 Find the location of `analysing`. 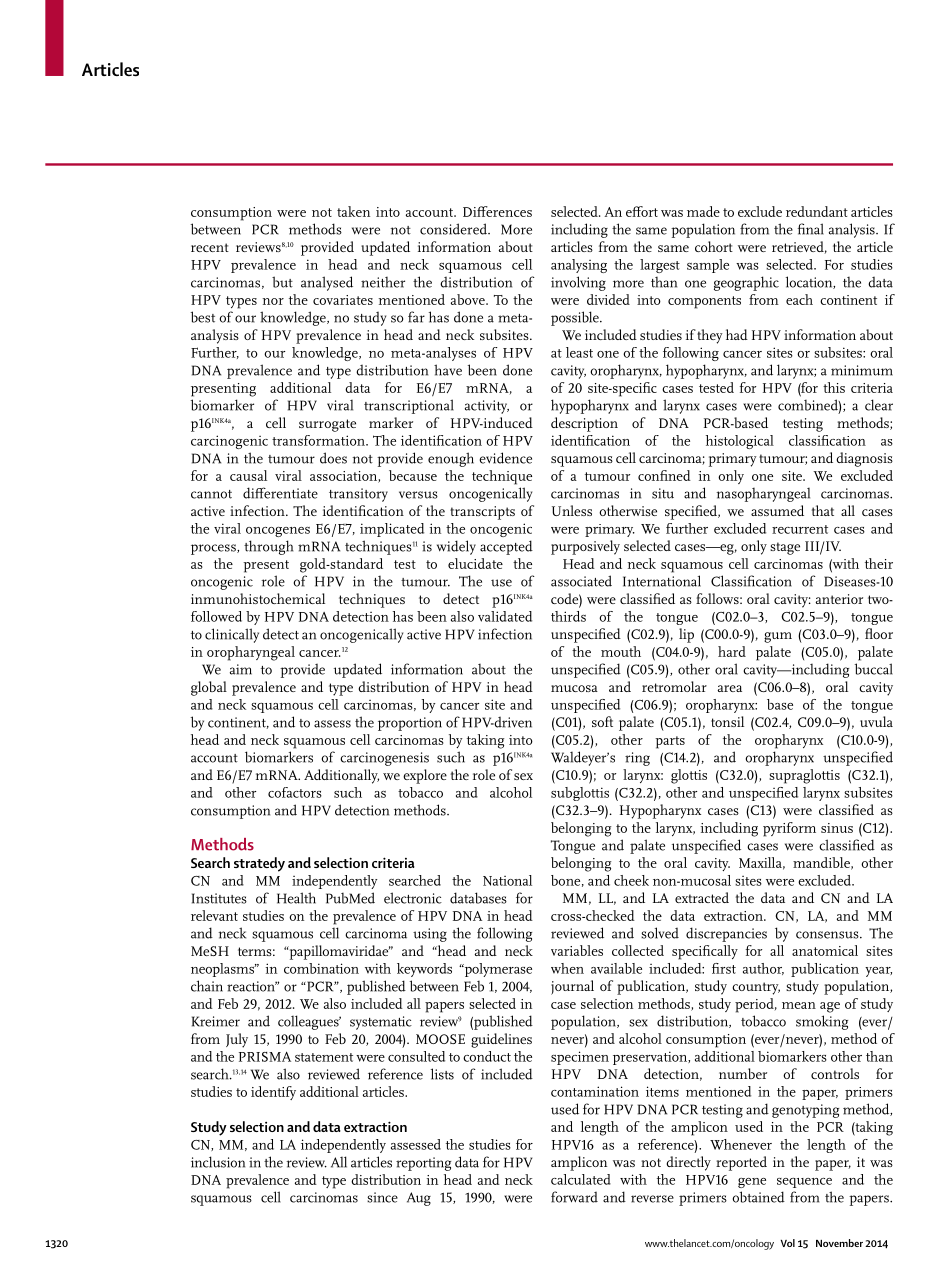

analysing is located at coordinates (579, 266).
